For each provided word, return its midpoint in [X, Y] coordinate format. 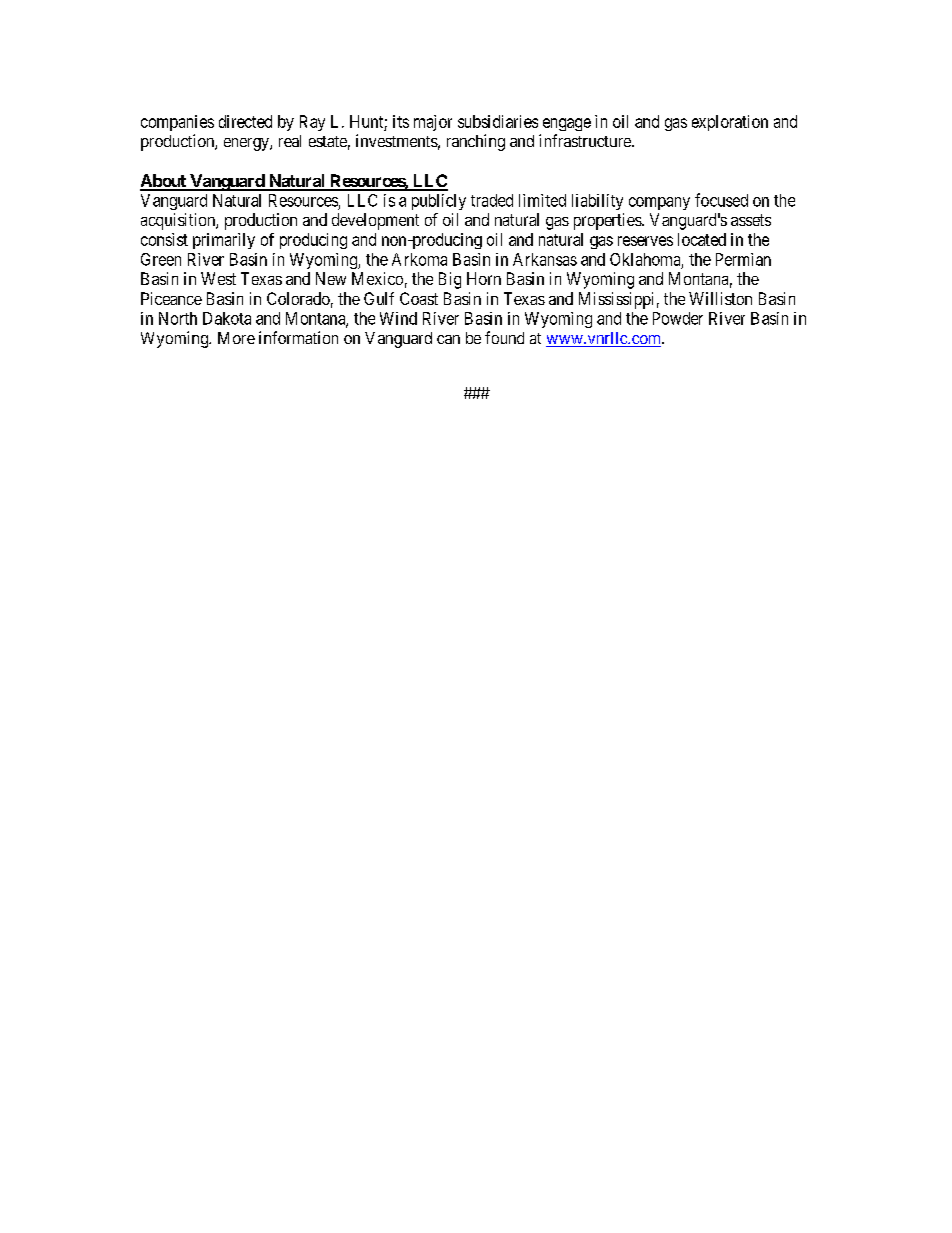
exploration [730, 123]
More [236, 338]
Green [161, 259]
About [164, 182]
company [659, 203]
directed [245, 121]
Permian [743, 259]
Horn [484, 278]
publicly [439, 202]
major [433, 123]
